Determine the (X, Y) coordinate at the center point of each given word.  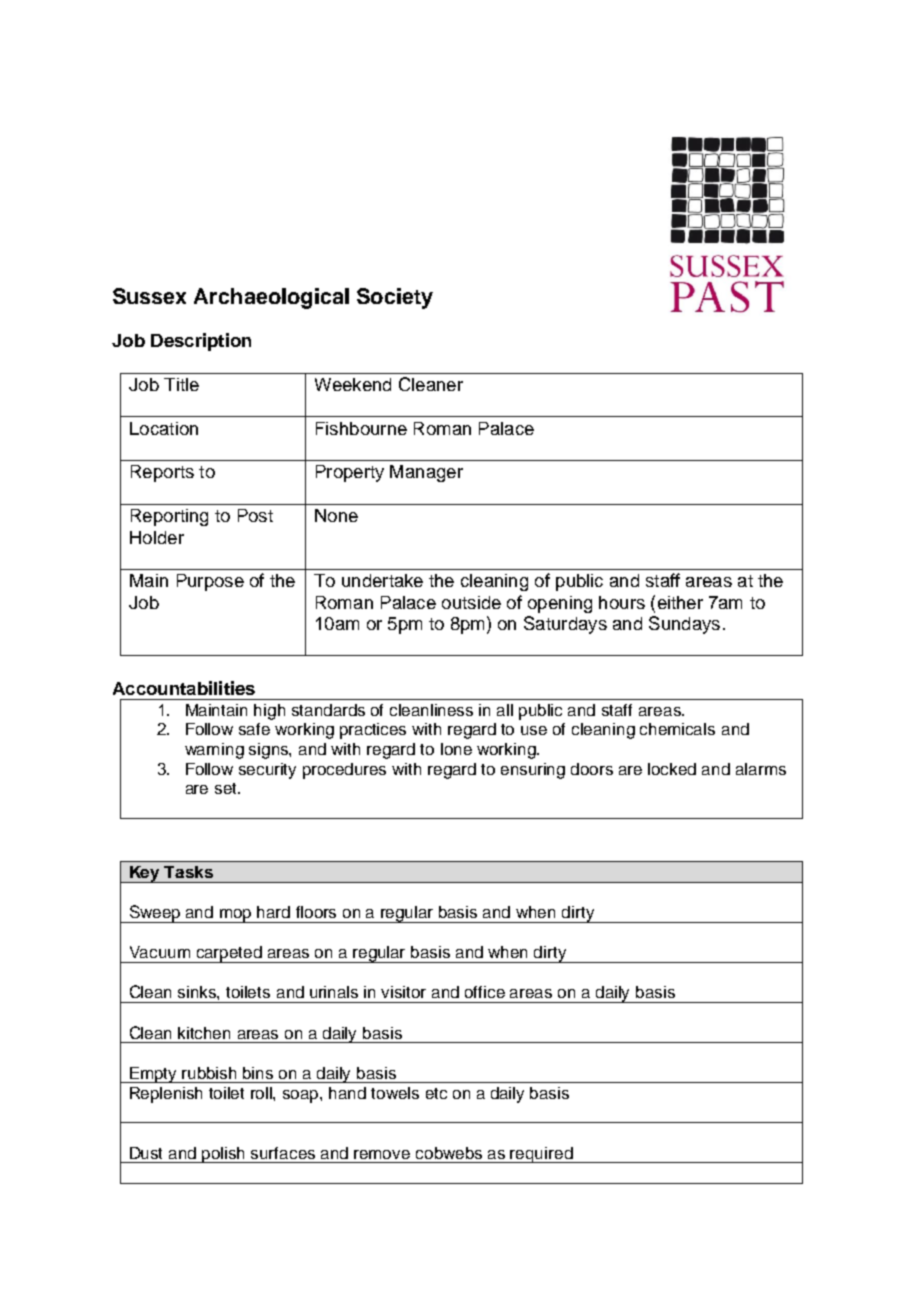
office (485, 992)
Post (255, 515)
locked (672, 769)
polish (224, 1155)
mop (236, 916)
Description (201, 342)
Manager (426, 473)
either (680, 602)
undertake (382, 580)
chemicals (677, 729)
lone (456, 749)
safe (254, 729)
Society (395, 298)
